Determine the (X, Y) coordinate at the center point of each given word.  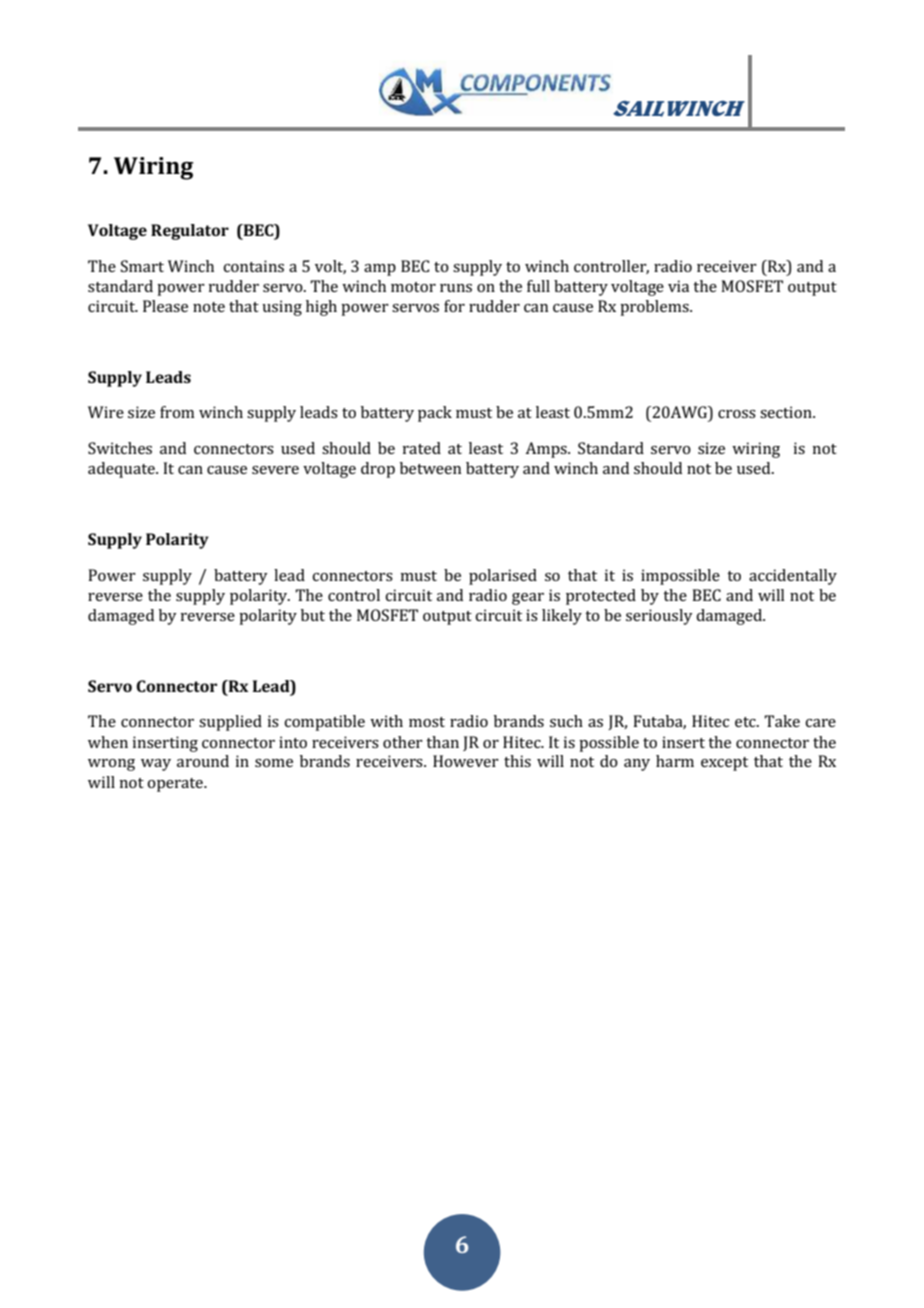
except (724, 764)
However (466, 761)
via (678, 286)
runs (456, 288)
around (203, 761)
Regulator (190, 232)
